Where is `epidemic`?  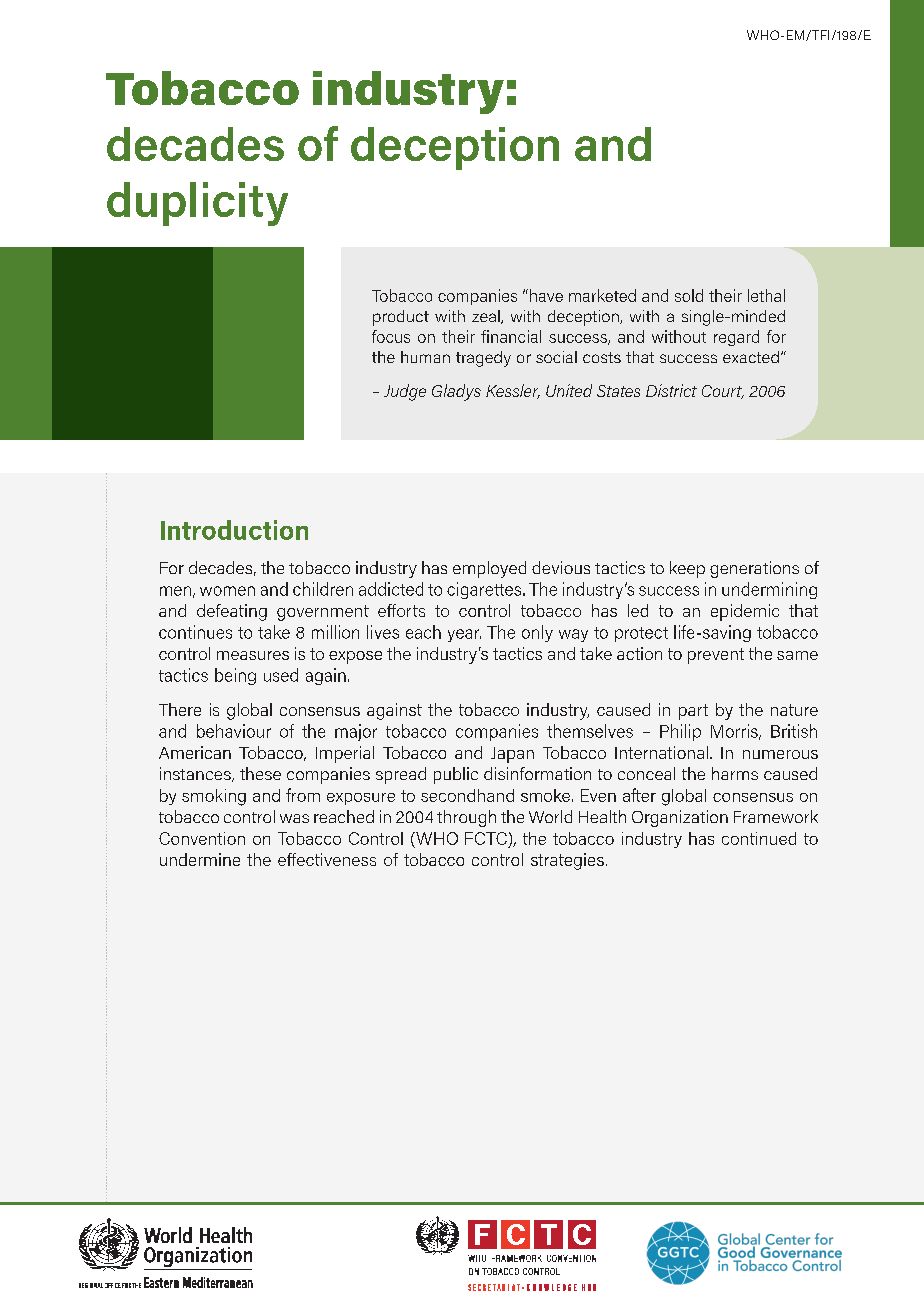
epidemic is located at coordinates (745, 612).
